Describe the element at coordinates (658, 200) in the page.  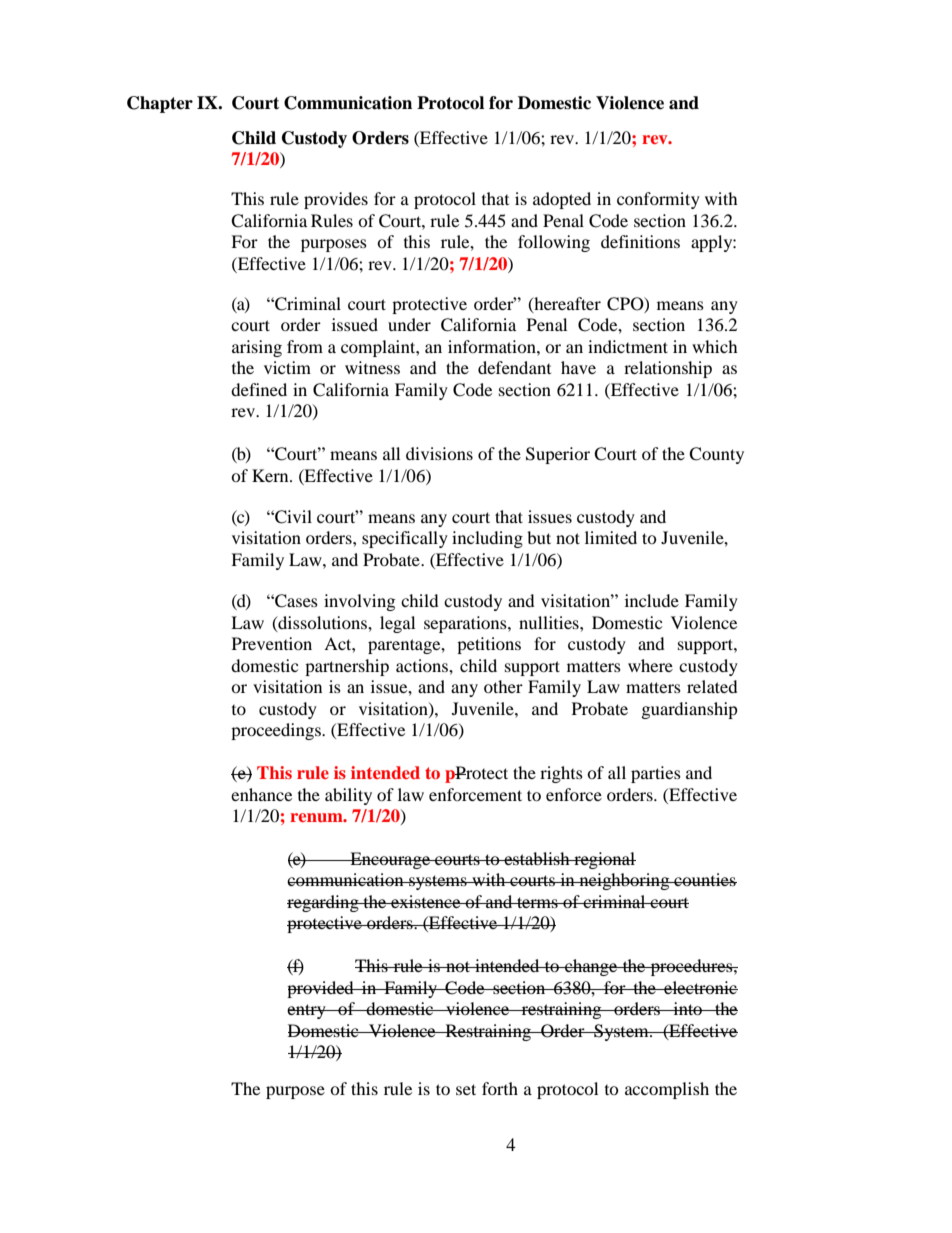
I see `conformity` at that location.
